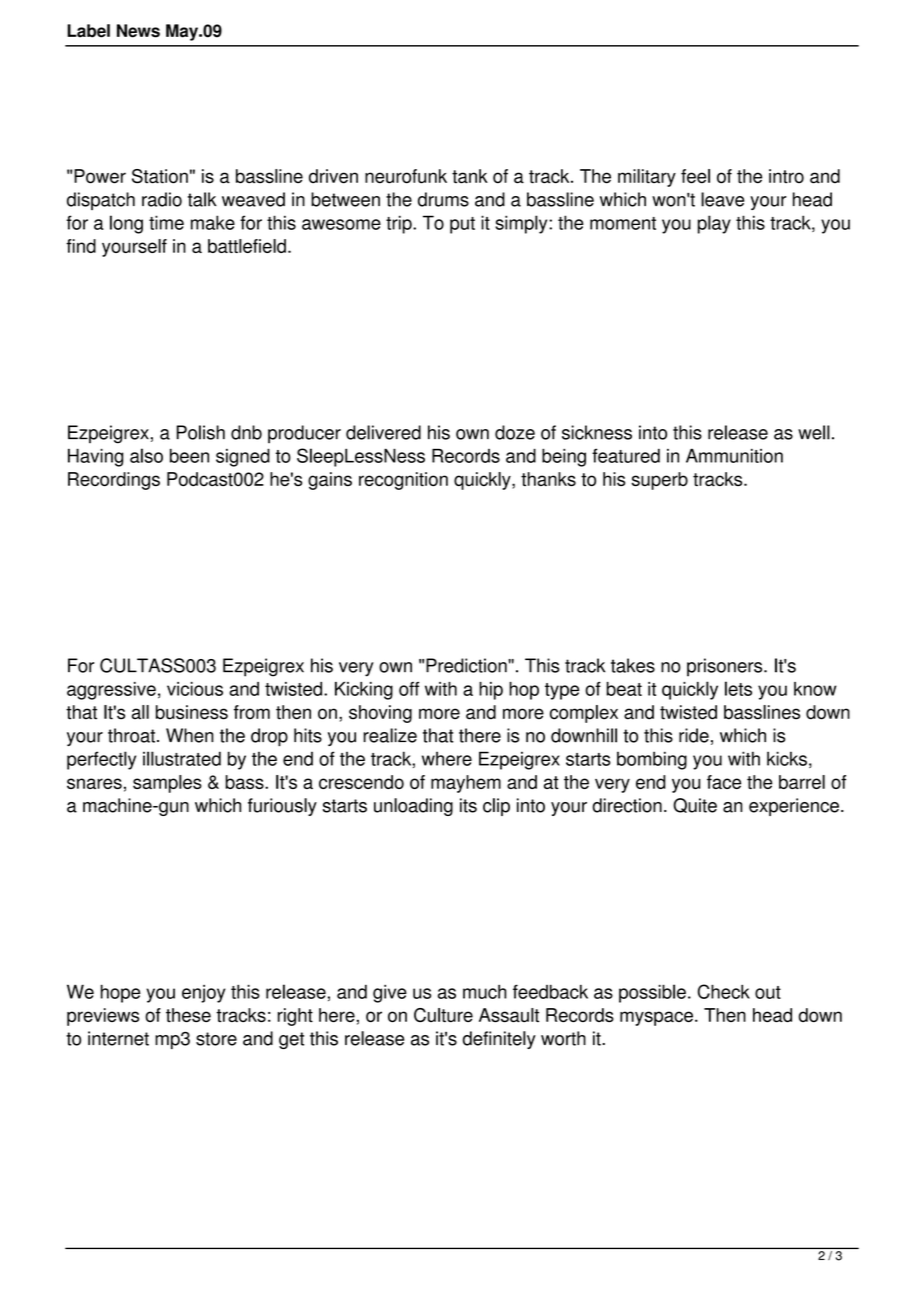  I want to click on samples, so click(167, 784).
